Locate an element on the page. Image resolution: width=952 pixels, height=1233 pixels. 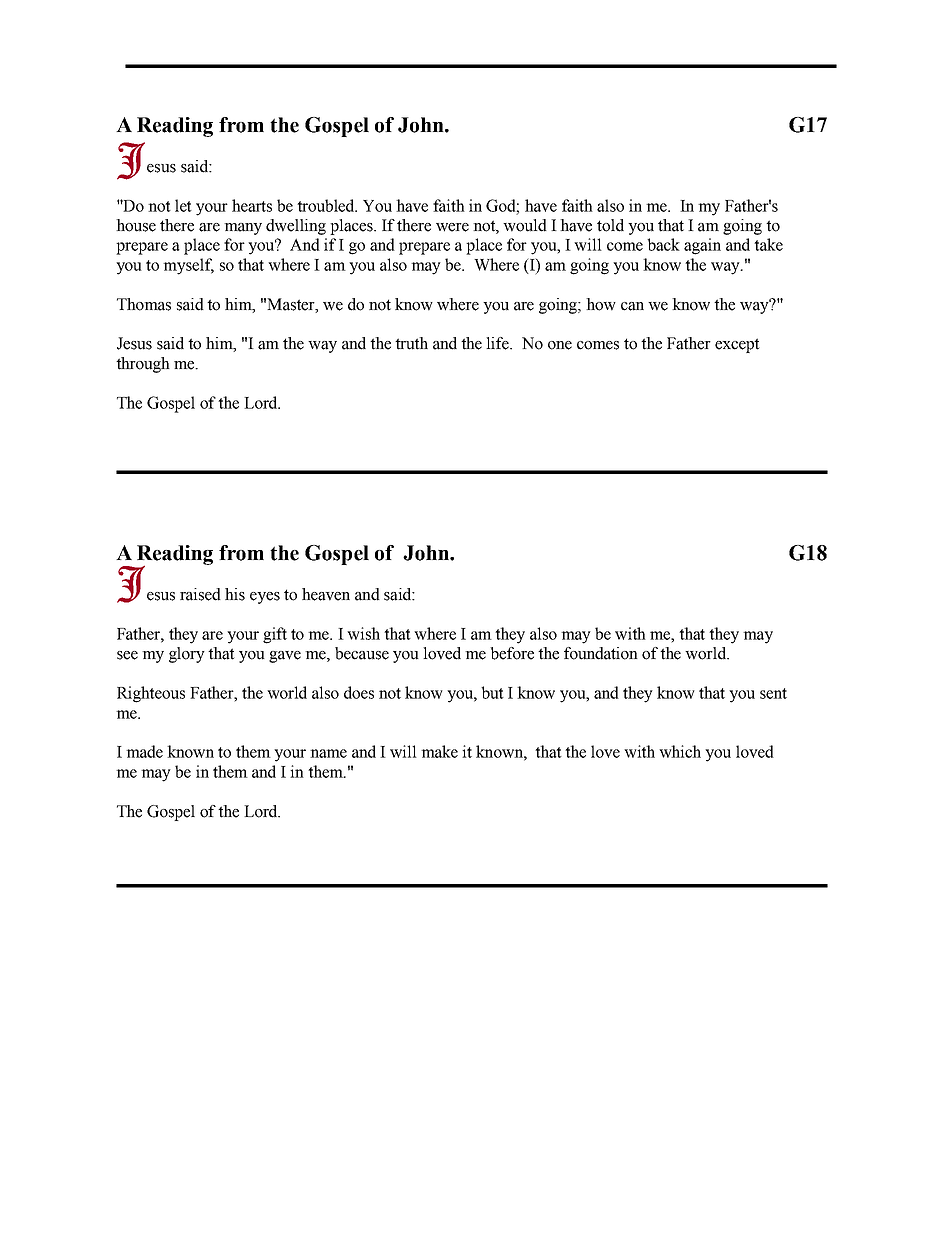
truth is located at coordinates (411, 343).
